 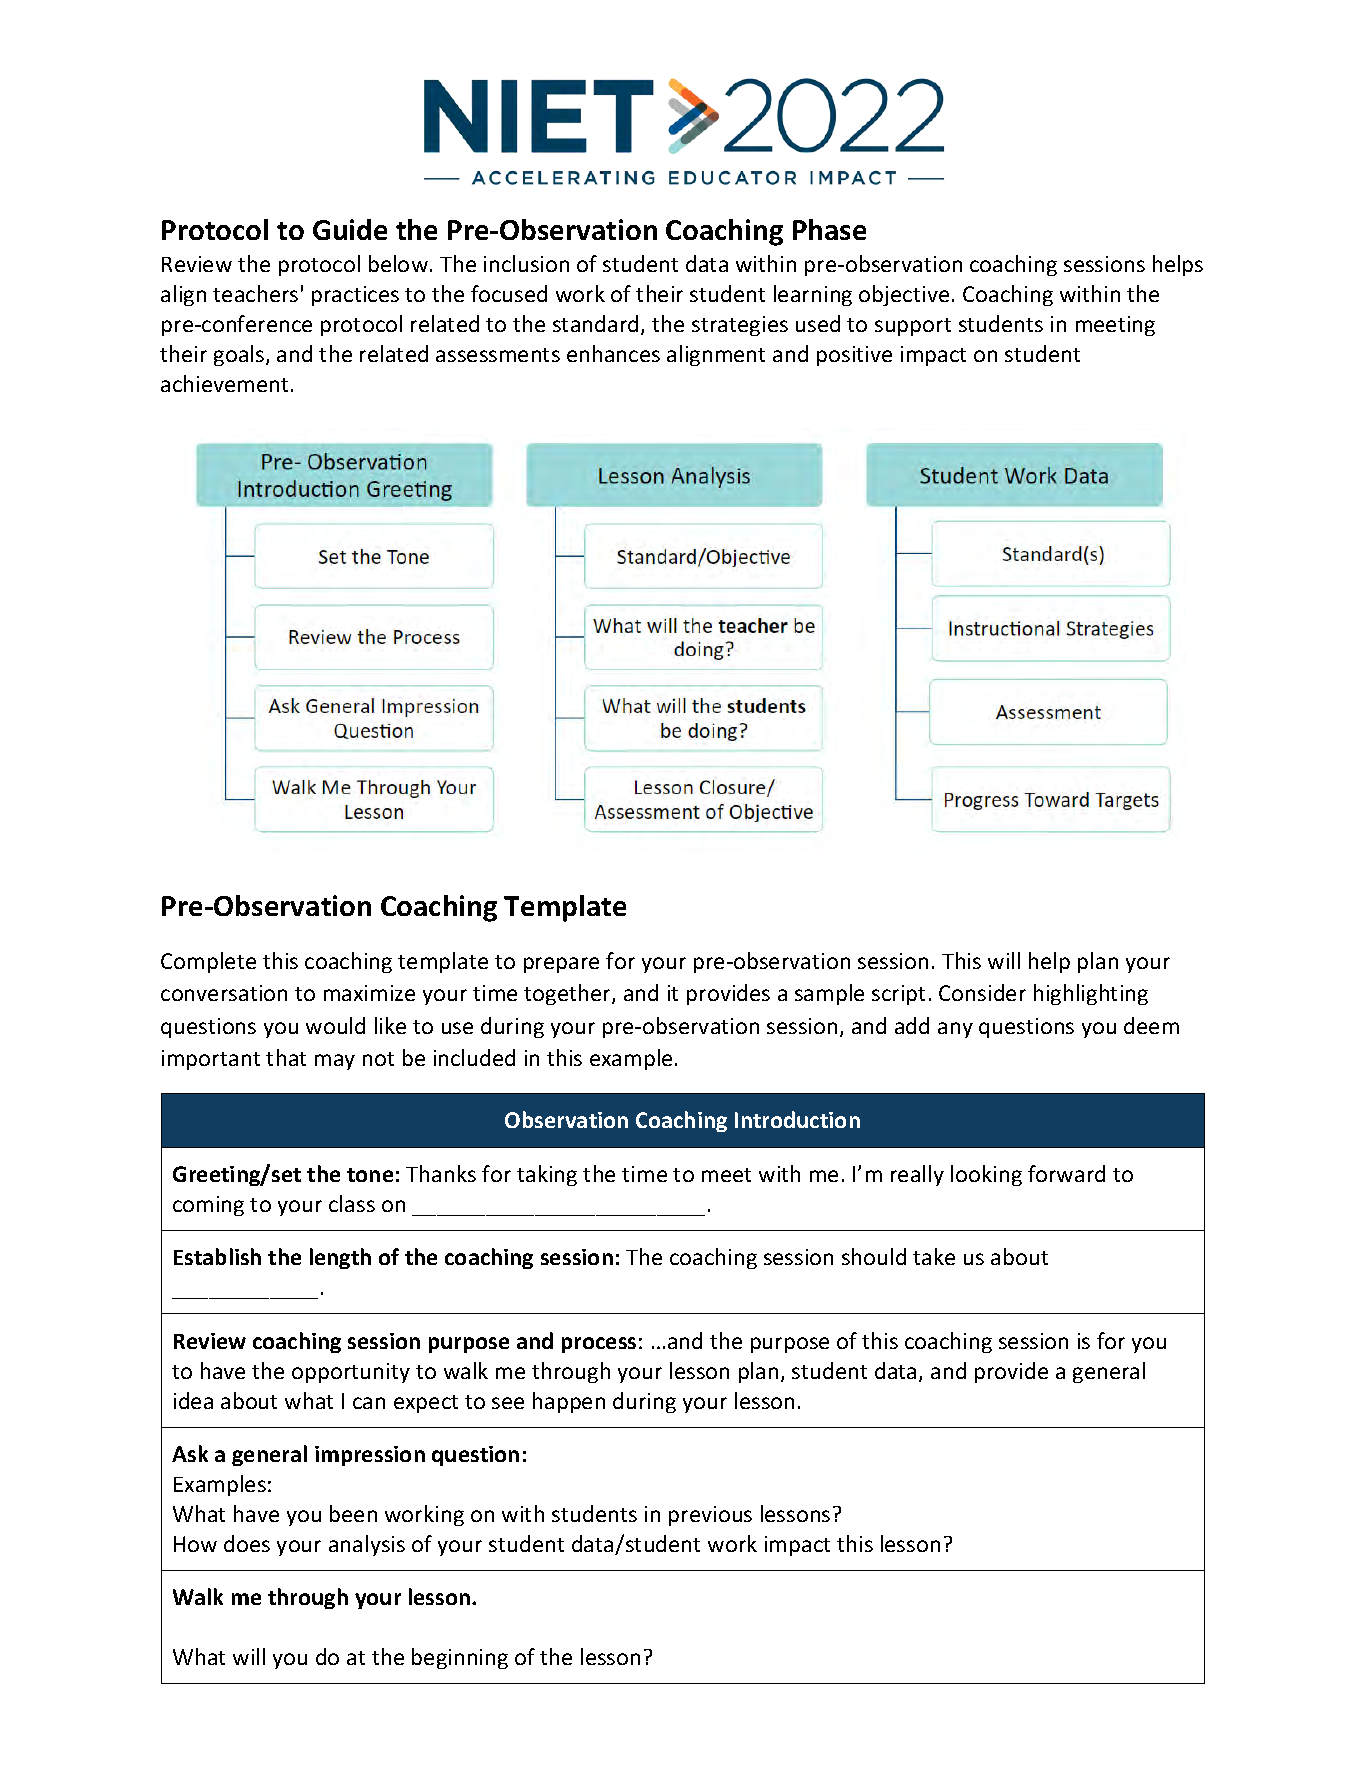 I want to click on take, so click(x=934, y=1256).
